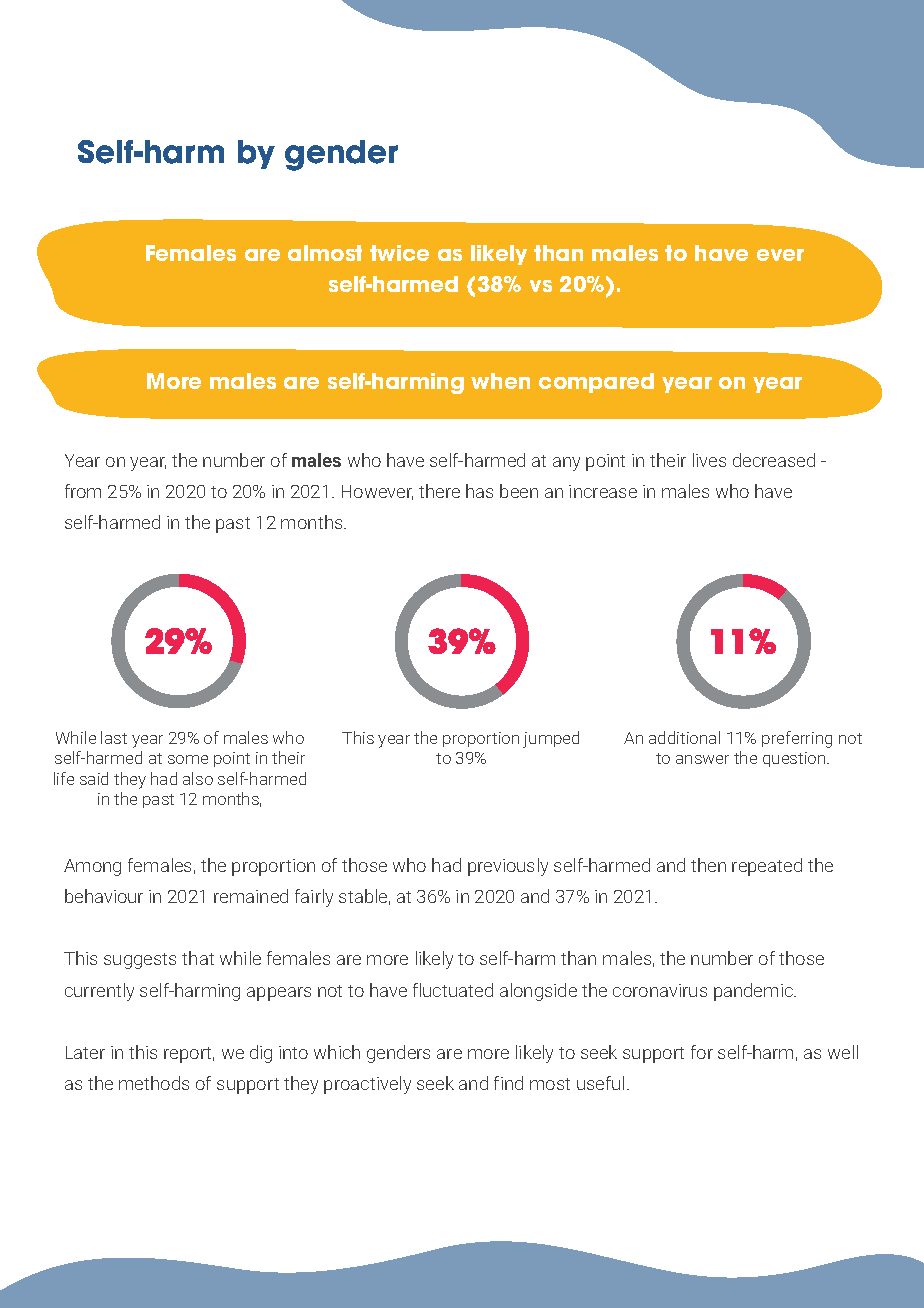  What do you see at coordinates (508, 867) in the image?
I see `previously` at bounding box center [508, 867].
